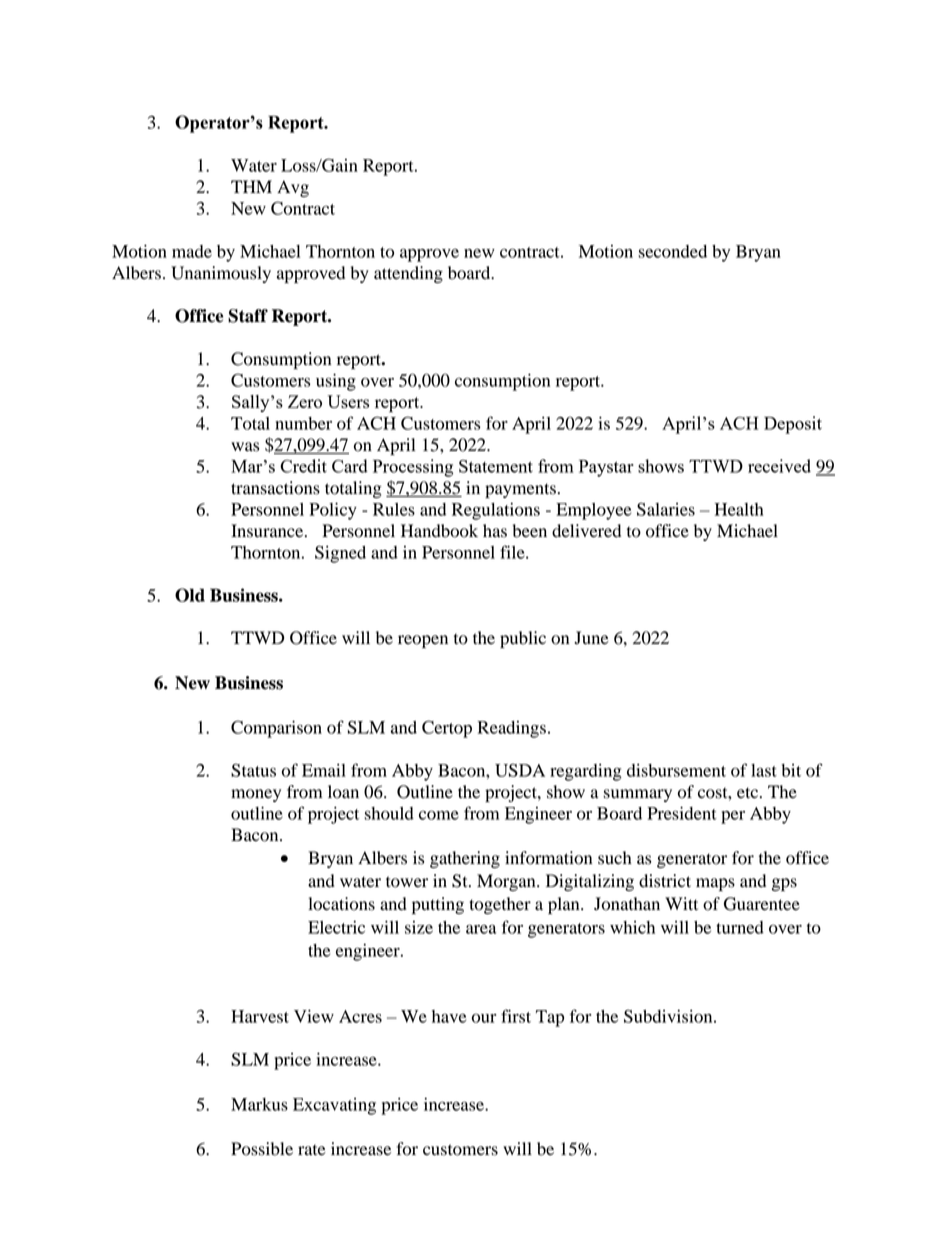  Describe the element at coordinates (496, 511) in the screenshot. I see `Regulations` at that location.
